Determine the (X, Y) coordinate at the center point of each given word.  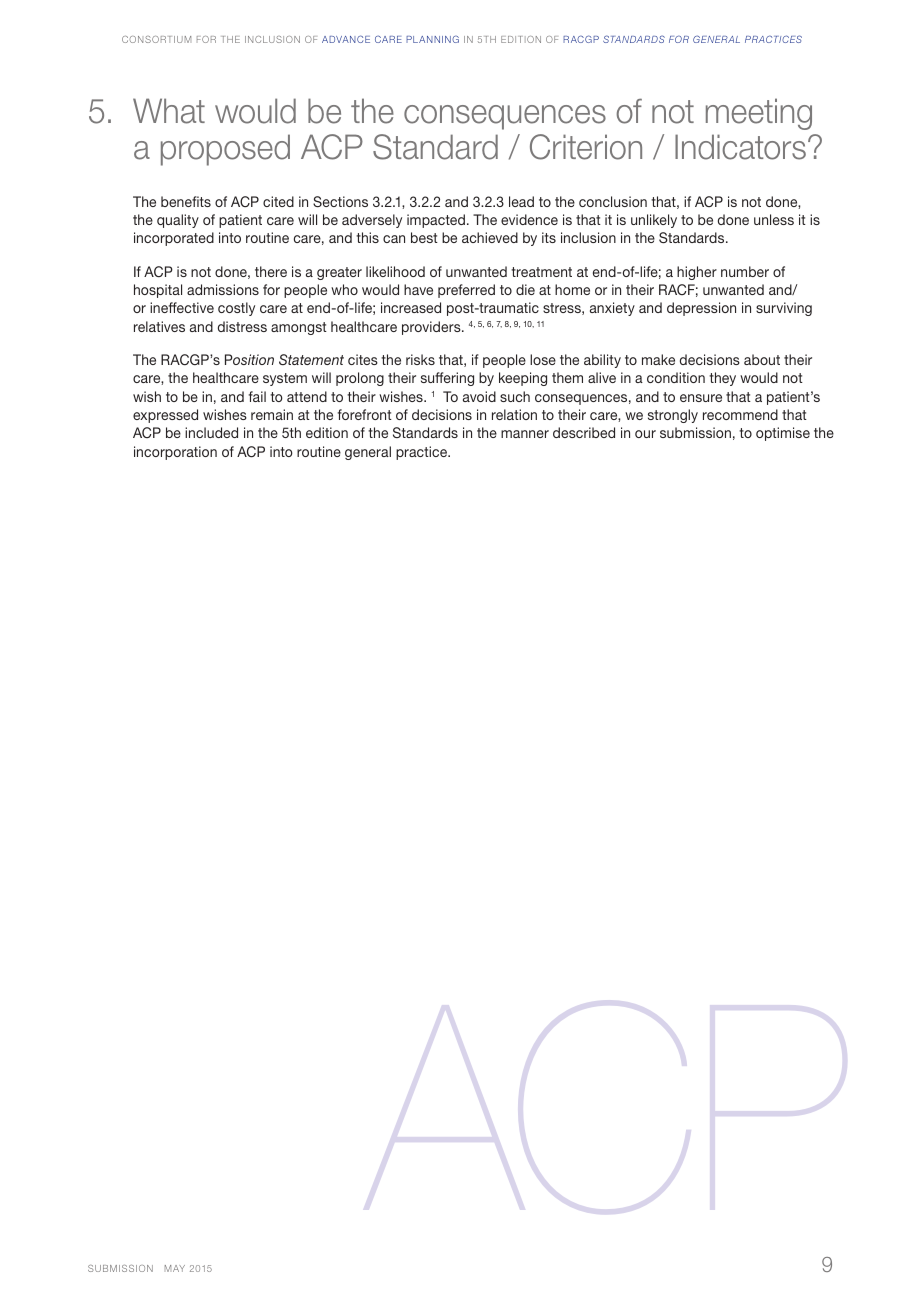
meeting (759, 114)
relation (514, 414)
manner (525, 434)
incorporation (175, 453)
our (645, 434)
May (175, 1268)
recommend (740, 414)
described (584, 432)
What (169, 111)
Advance (346, 39)
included (211, 432)
